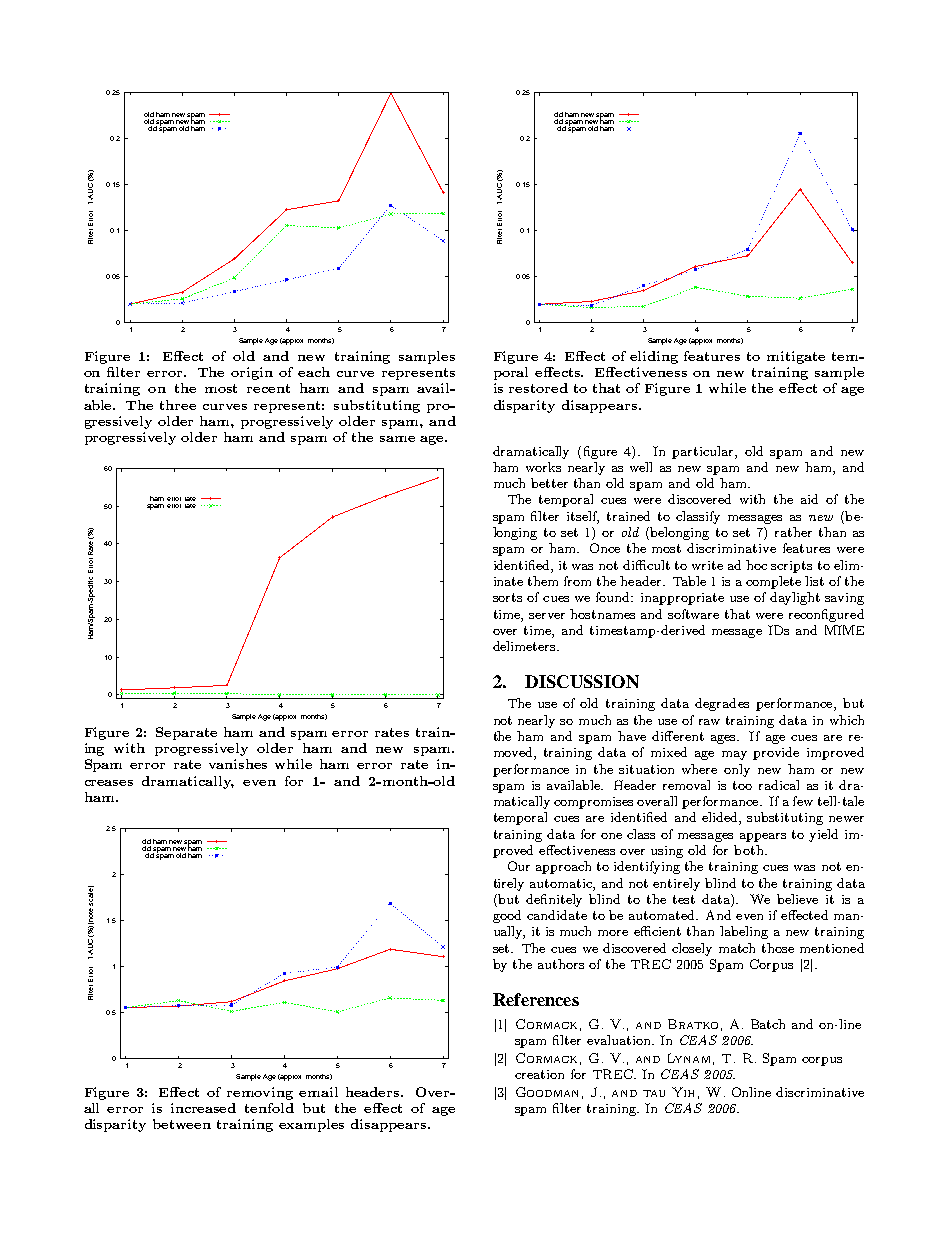  I want to click on provide, so click(776, 753).
